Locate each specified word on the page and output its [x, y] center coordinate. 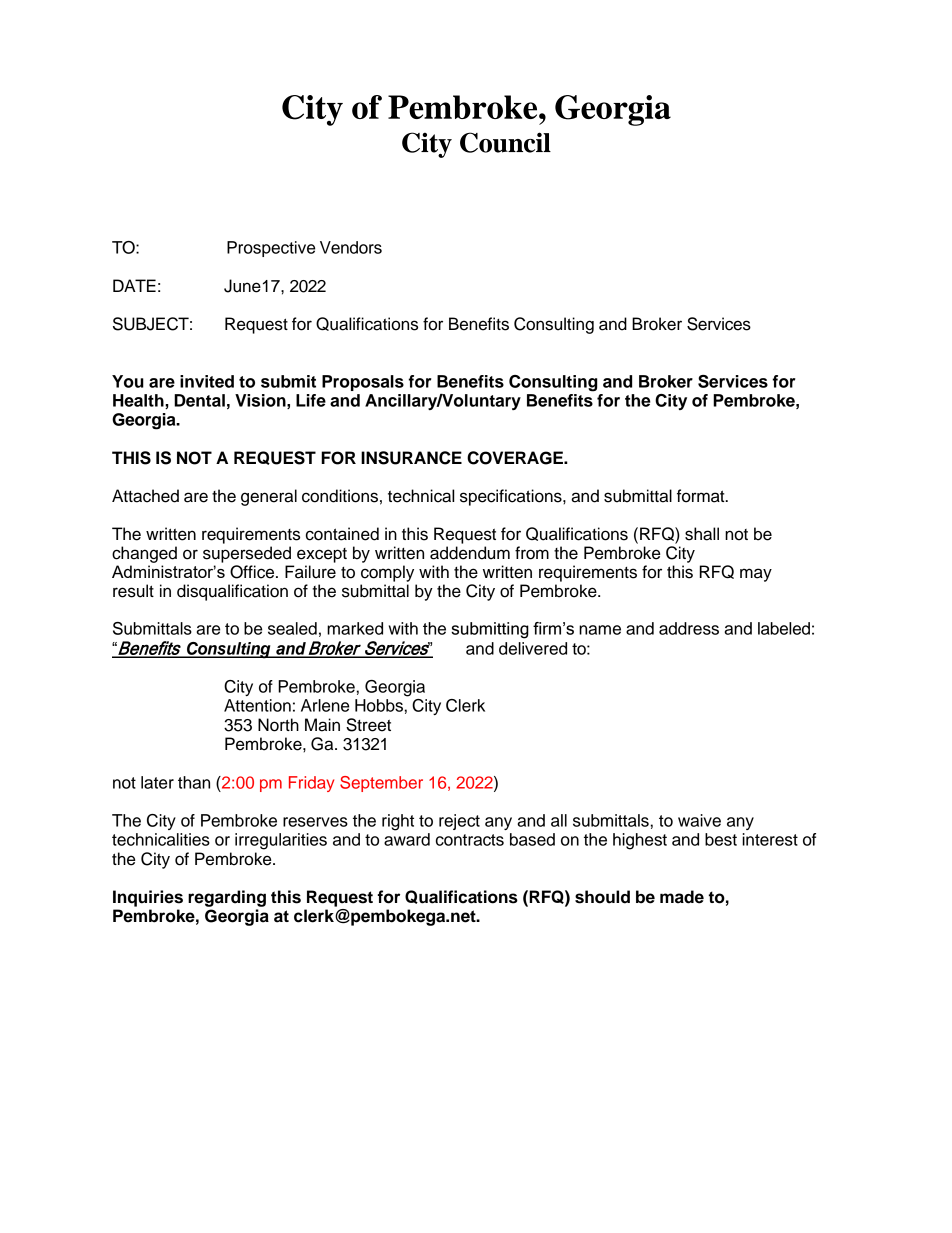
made [682, 897]
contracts [470, 840]
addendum [470, 553]
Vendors [351, 247]
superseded [247, 554]
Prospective [271, 249]
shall [702, 534]
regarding [227, 898]
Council [505, 142]
